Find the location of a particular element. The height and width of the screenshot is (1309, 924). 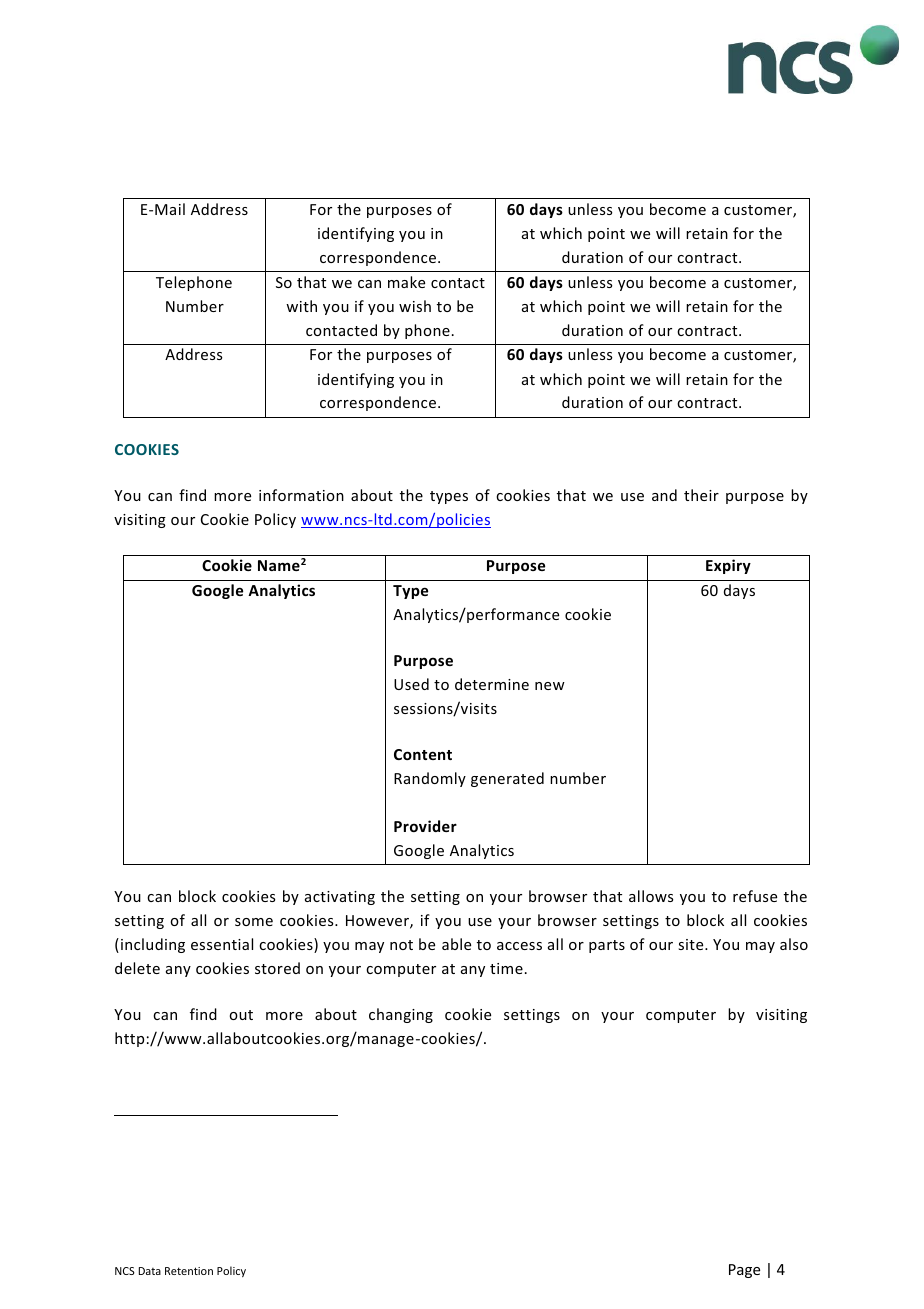

Retention is located at coordinates (189, 1271).
